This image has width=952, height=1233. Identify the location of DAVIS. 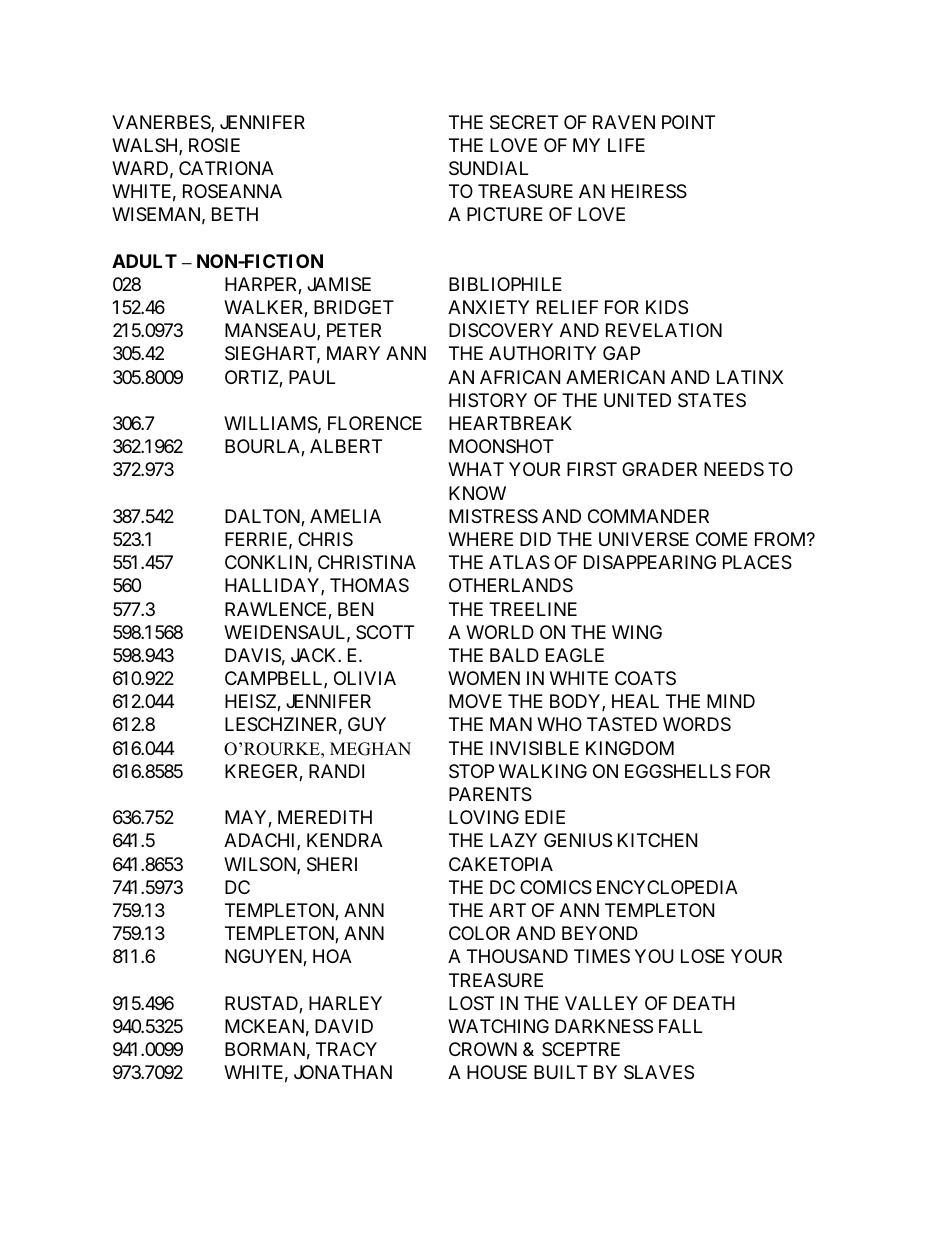
(253, 655).
